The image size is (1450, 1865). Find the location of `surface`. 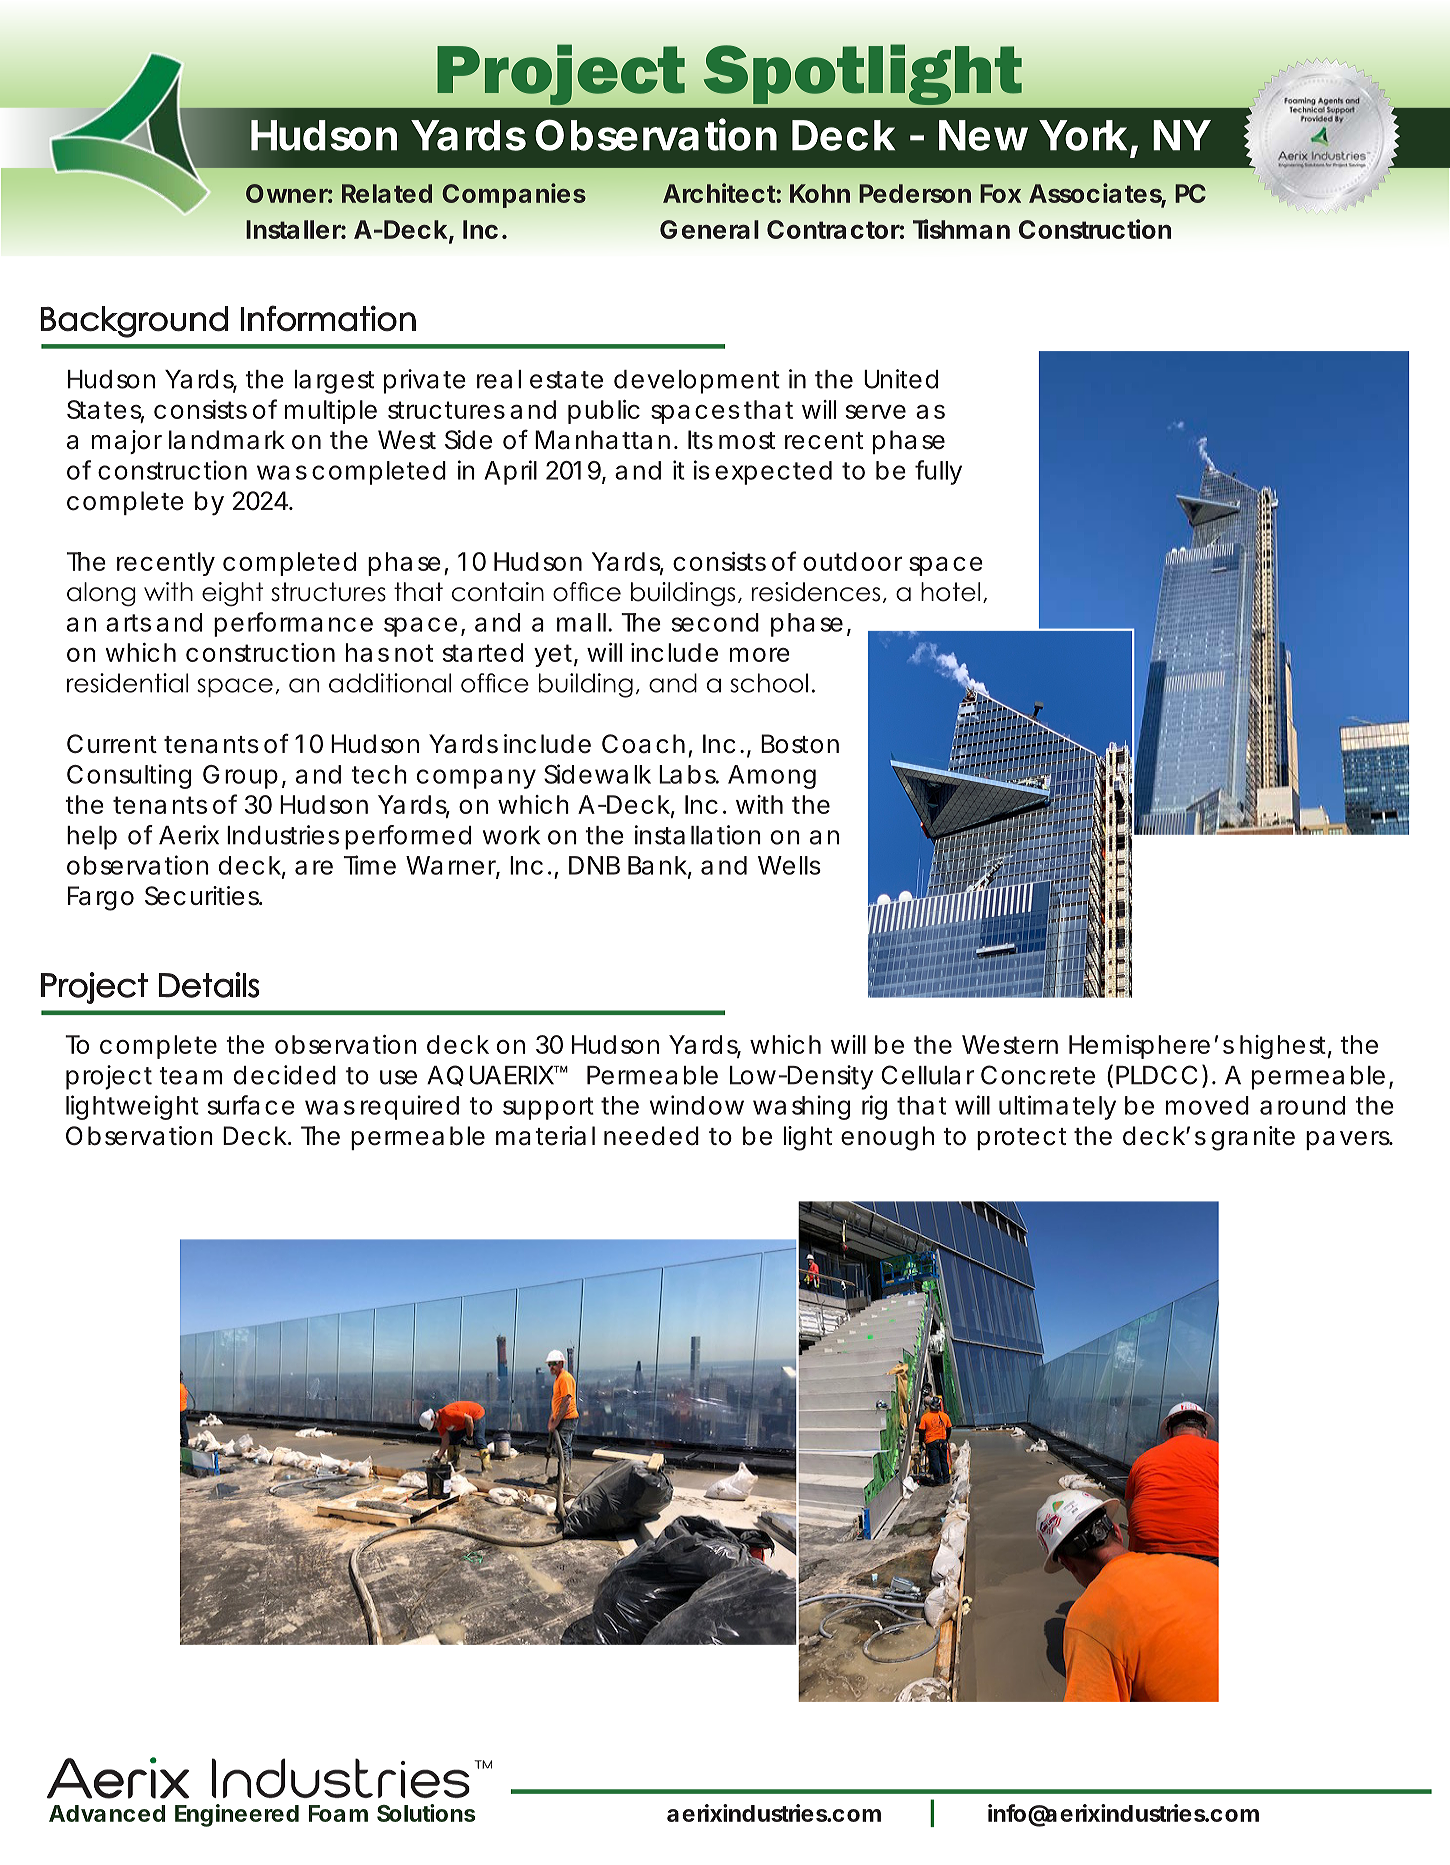

surface is located at coordinates (251, 1105).
